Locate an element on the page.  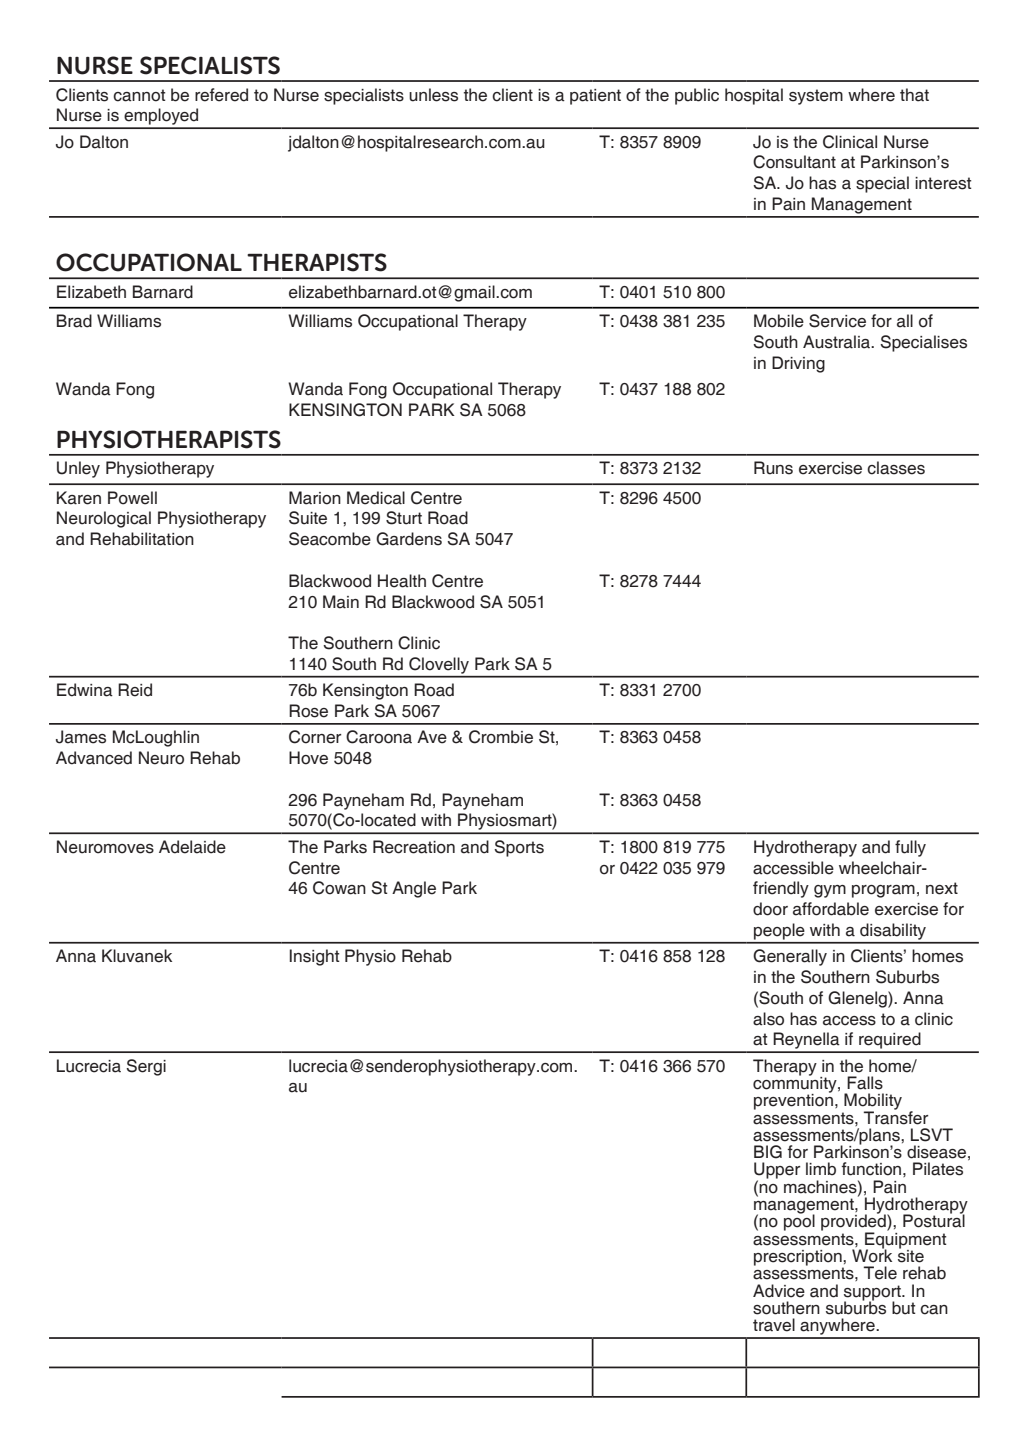
Reid is located at coordinates (135, 690).
